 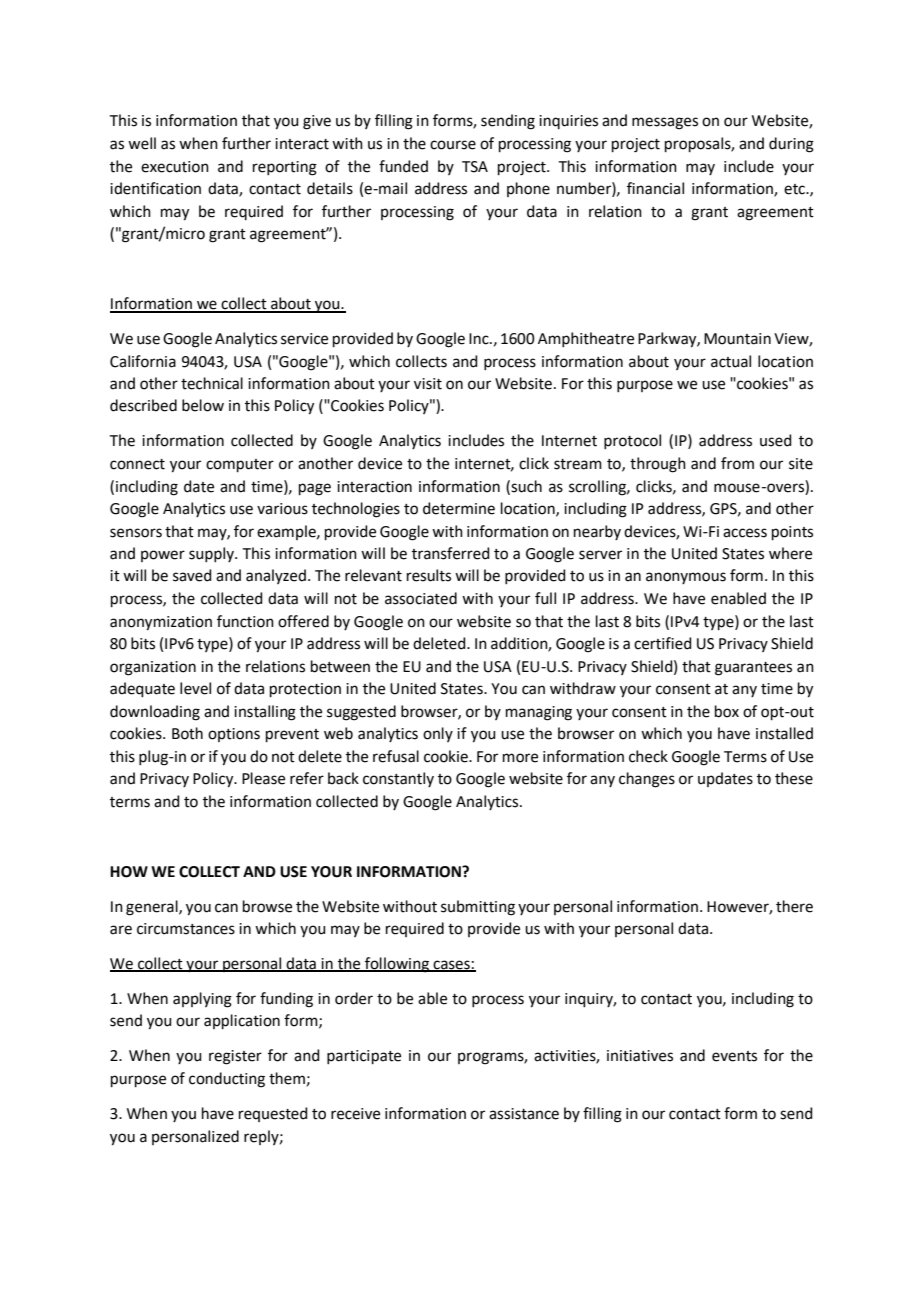 What do you see at coordinates (161, 623) in the page?
I see `anonymization` at bounding box center [161, 623].
